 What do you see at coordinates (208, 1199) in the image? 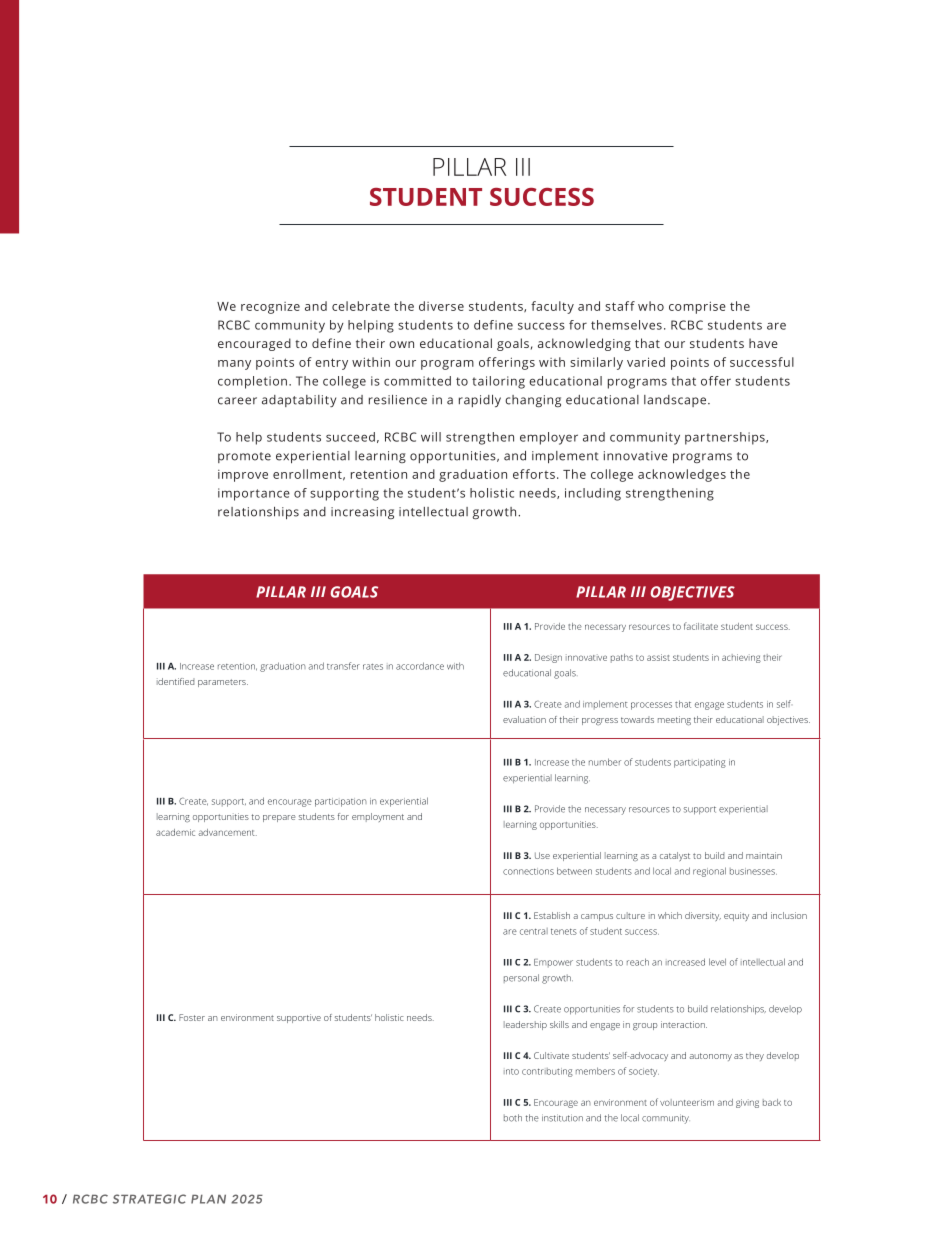
I see `PLAN` at bounding box center [208, 1199].
